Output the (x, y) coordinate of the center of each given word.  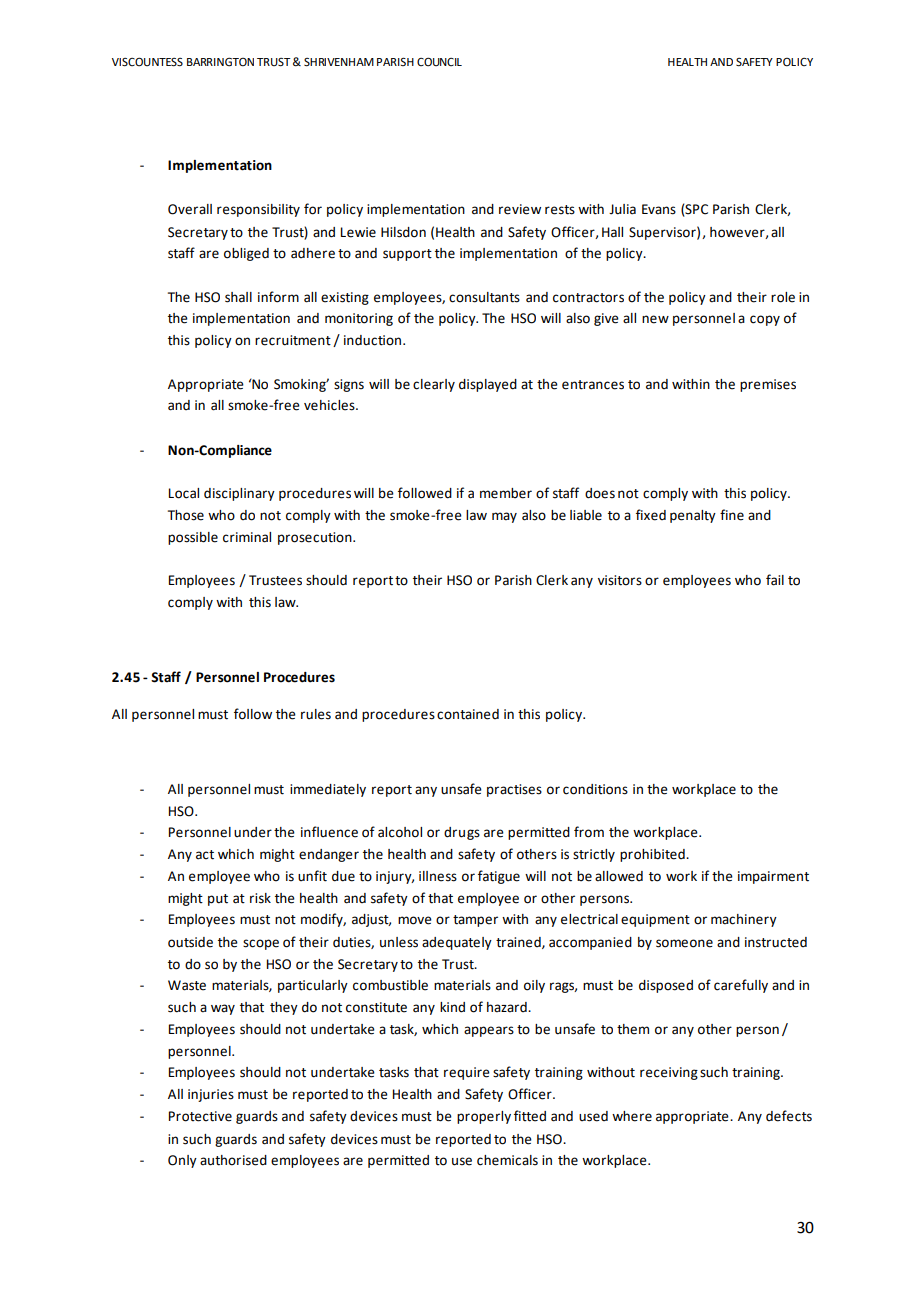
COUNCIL (439, 62)
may (504, 517)
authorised (233, 1160)
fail (775, 580)
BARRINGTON (220, 62)
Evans (659, 209)
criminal (247, 537)
